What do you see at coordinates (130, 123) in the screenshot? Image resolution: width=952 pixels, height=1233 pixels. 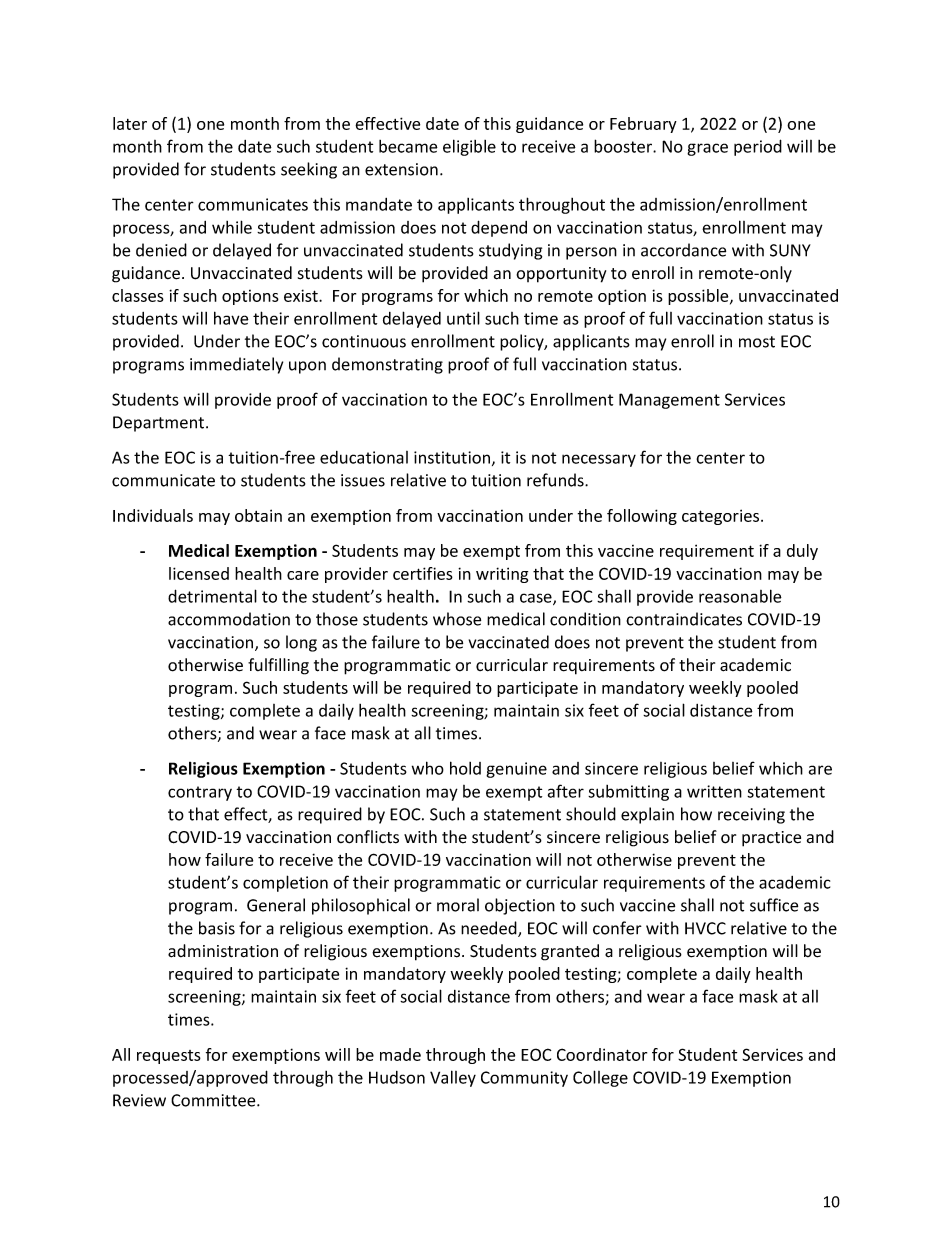 I see `later` at bounding box center [130, 123].
